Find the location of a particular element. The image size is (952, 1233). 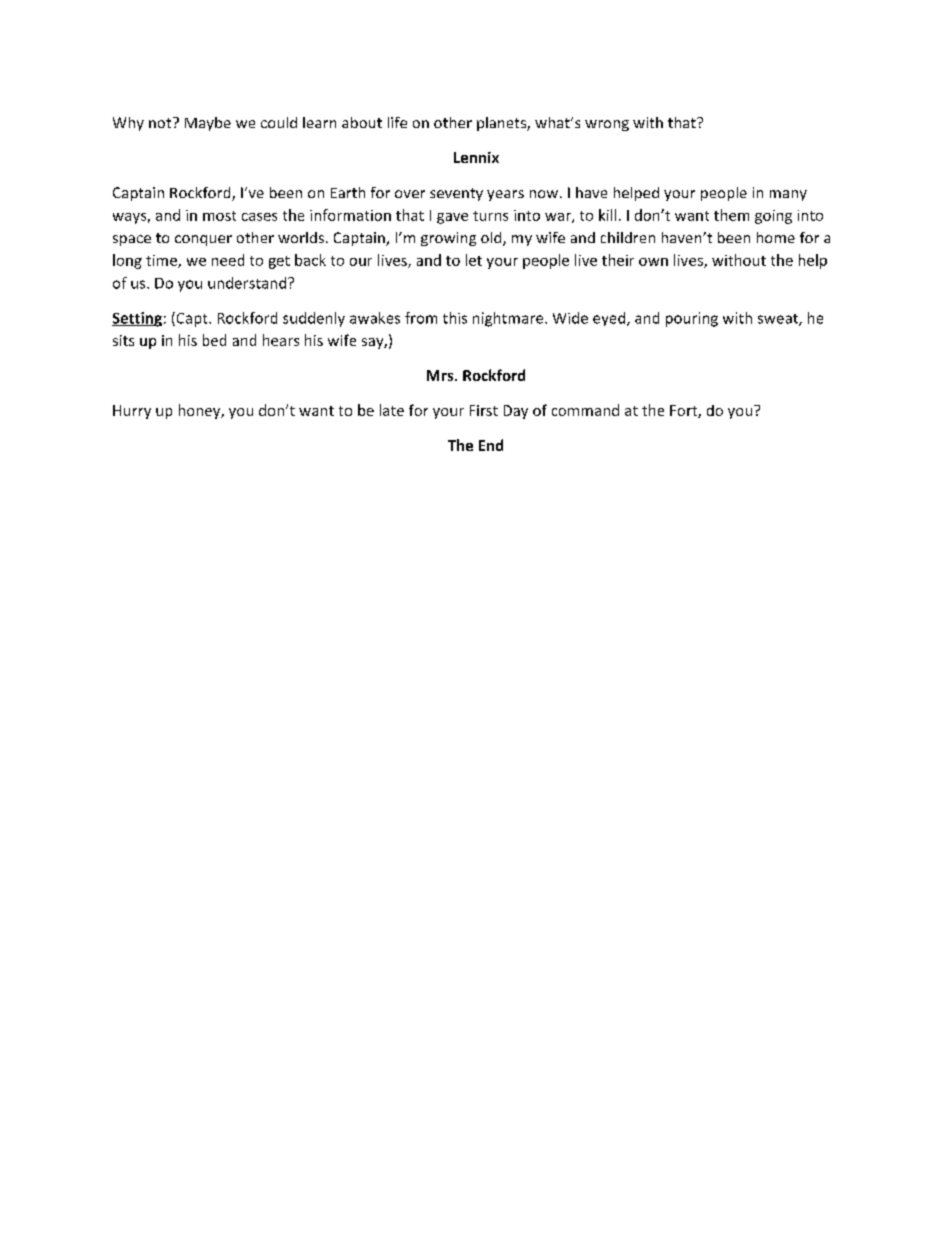

wrong is located at coordinates (607, 125).
